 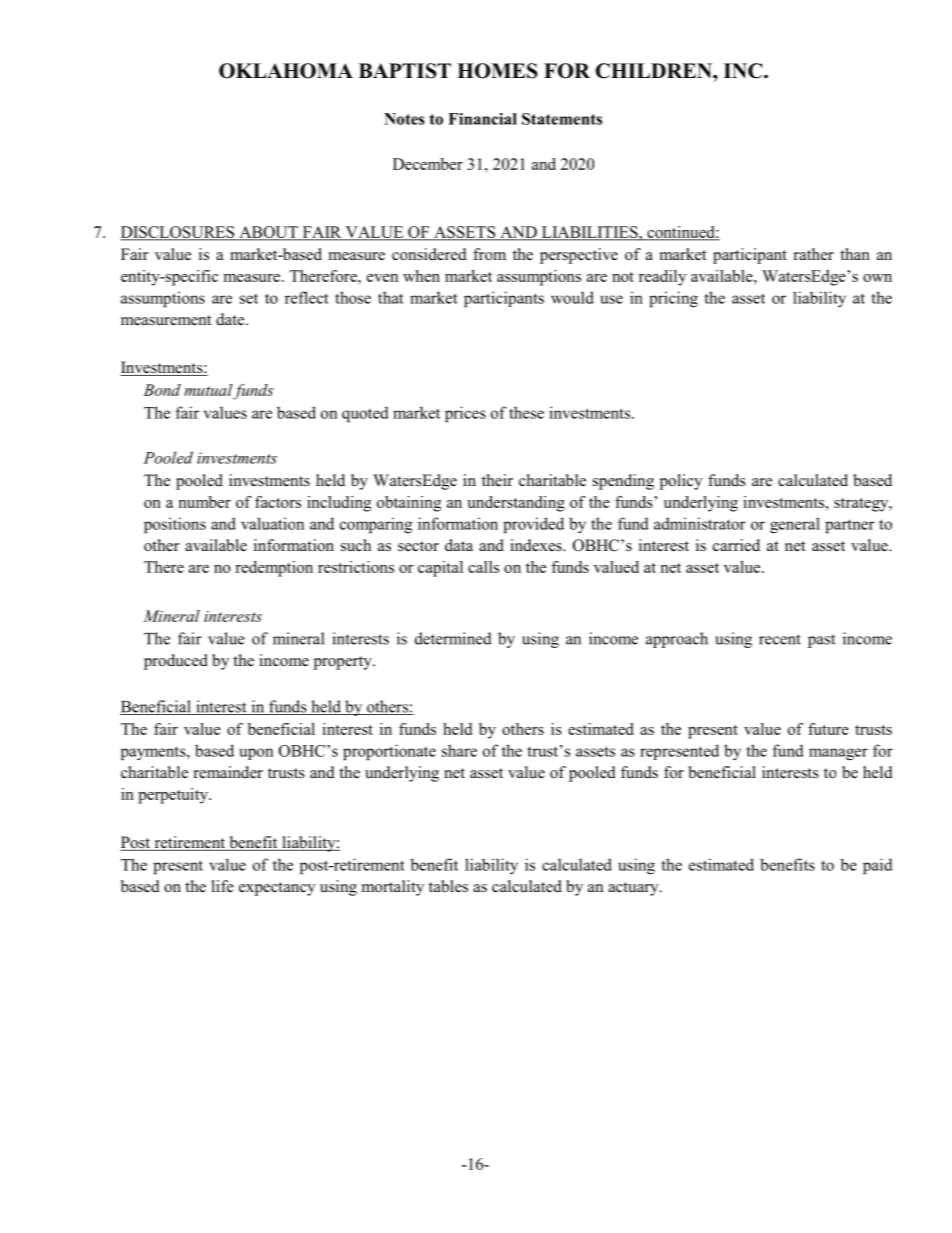 I want to click on OKLAHOMA, so click(x=286, y=71).
